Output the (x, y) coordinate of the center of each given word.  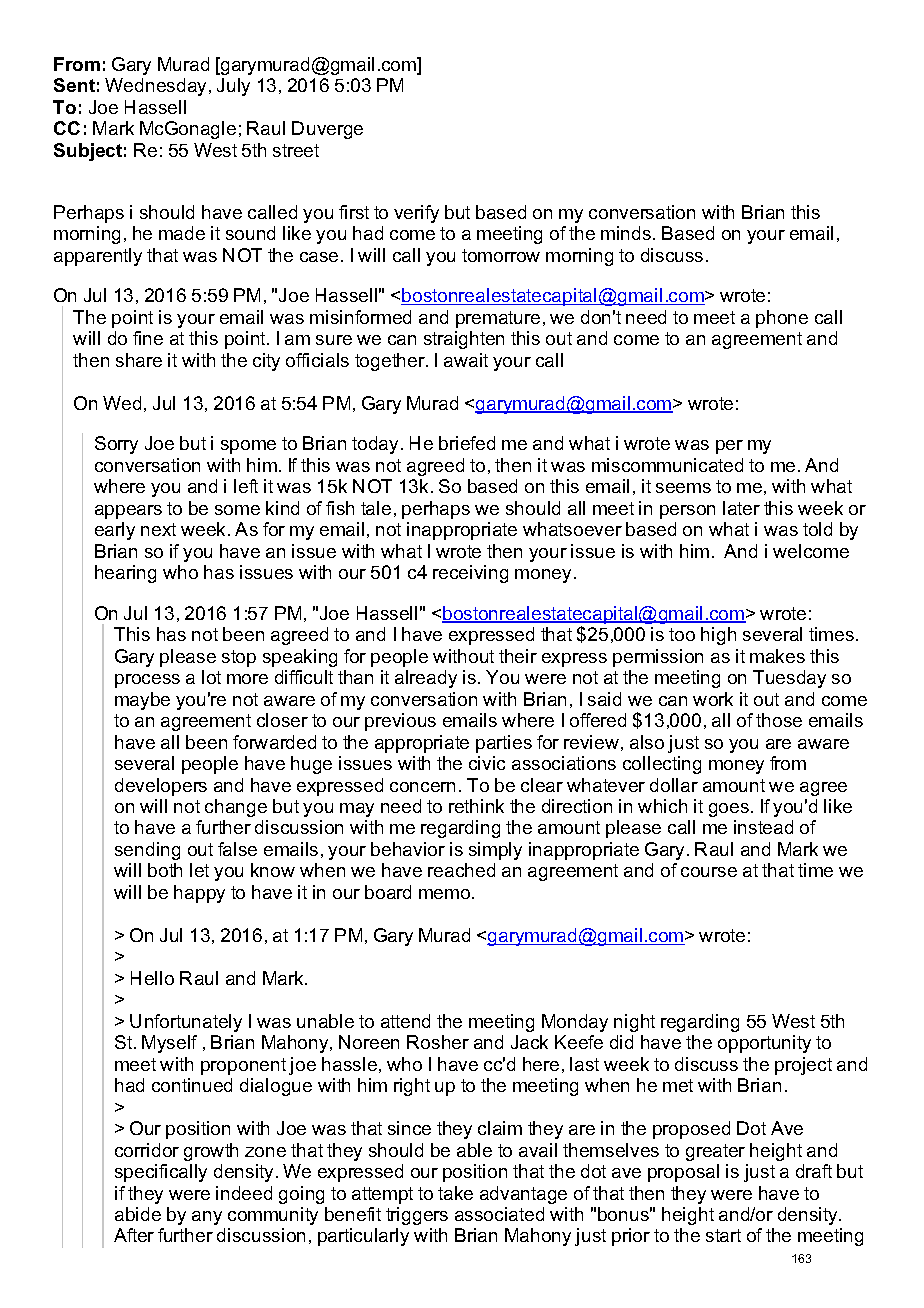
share (139, 360)
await (466, 360)
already (426, 679)
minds (627, 233)
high (718, 636)
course (709, 872)
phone (782, 319)
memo (444, 894)
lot (211, 677)
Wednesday (157, 87)
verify (416, 214)
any (207, 1218)
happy (199, 894)
